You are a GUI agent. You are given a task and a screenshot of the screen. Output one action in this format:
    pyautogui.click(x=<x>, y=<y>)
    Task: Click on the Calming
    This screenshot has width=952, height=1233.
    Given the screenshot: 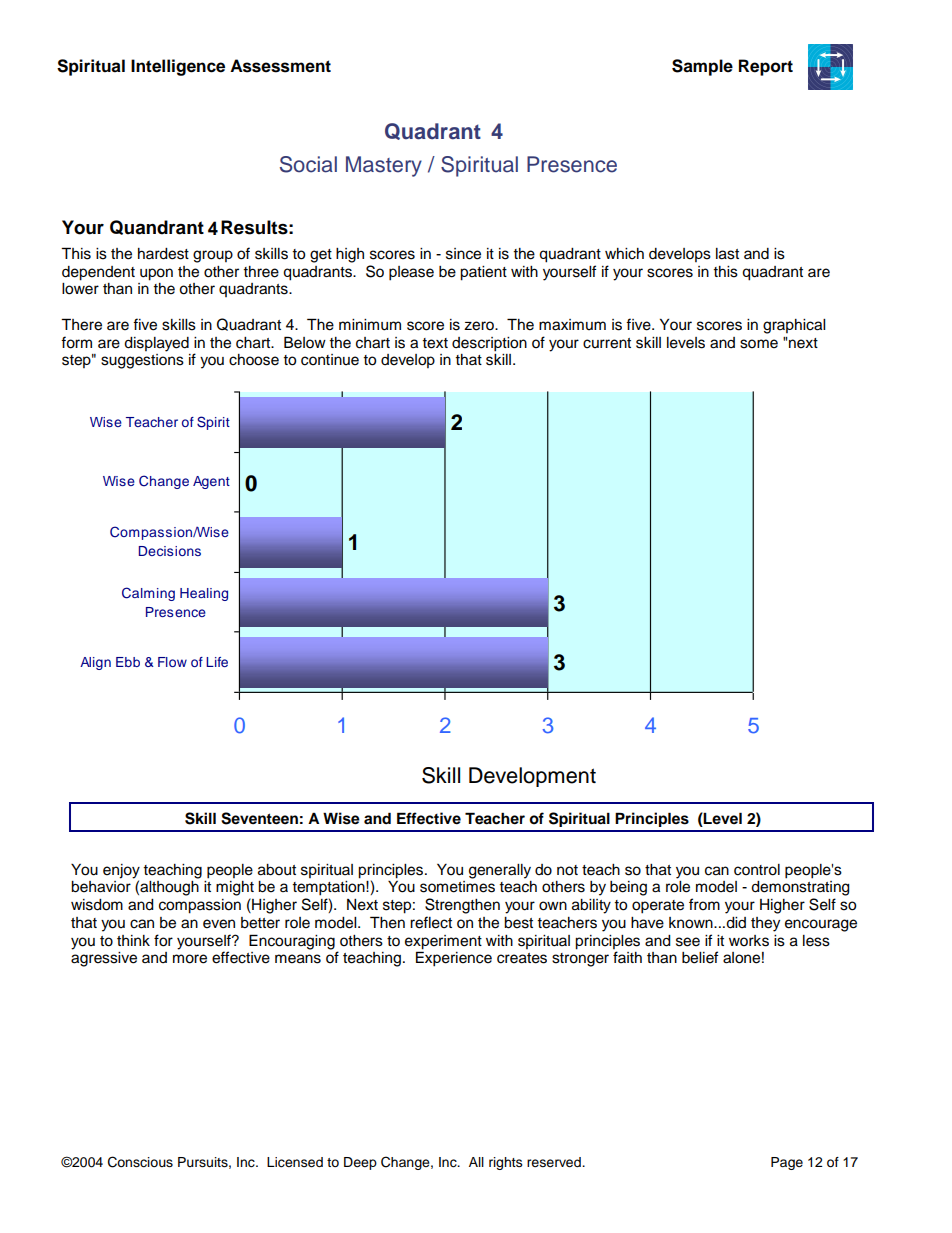 What is the action you would take?
    pyautogui.click(x=148, y=594)
